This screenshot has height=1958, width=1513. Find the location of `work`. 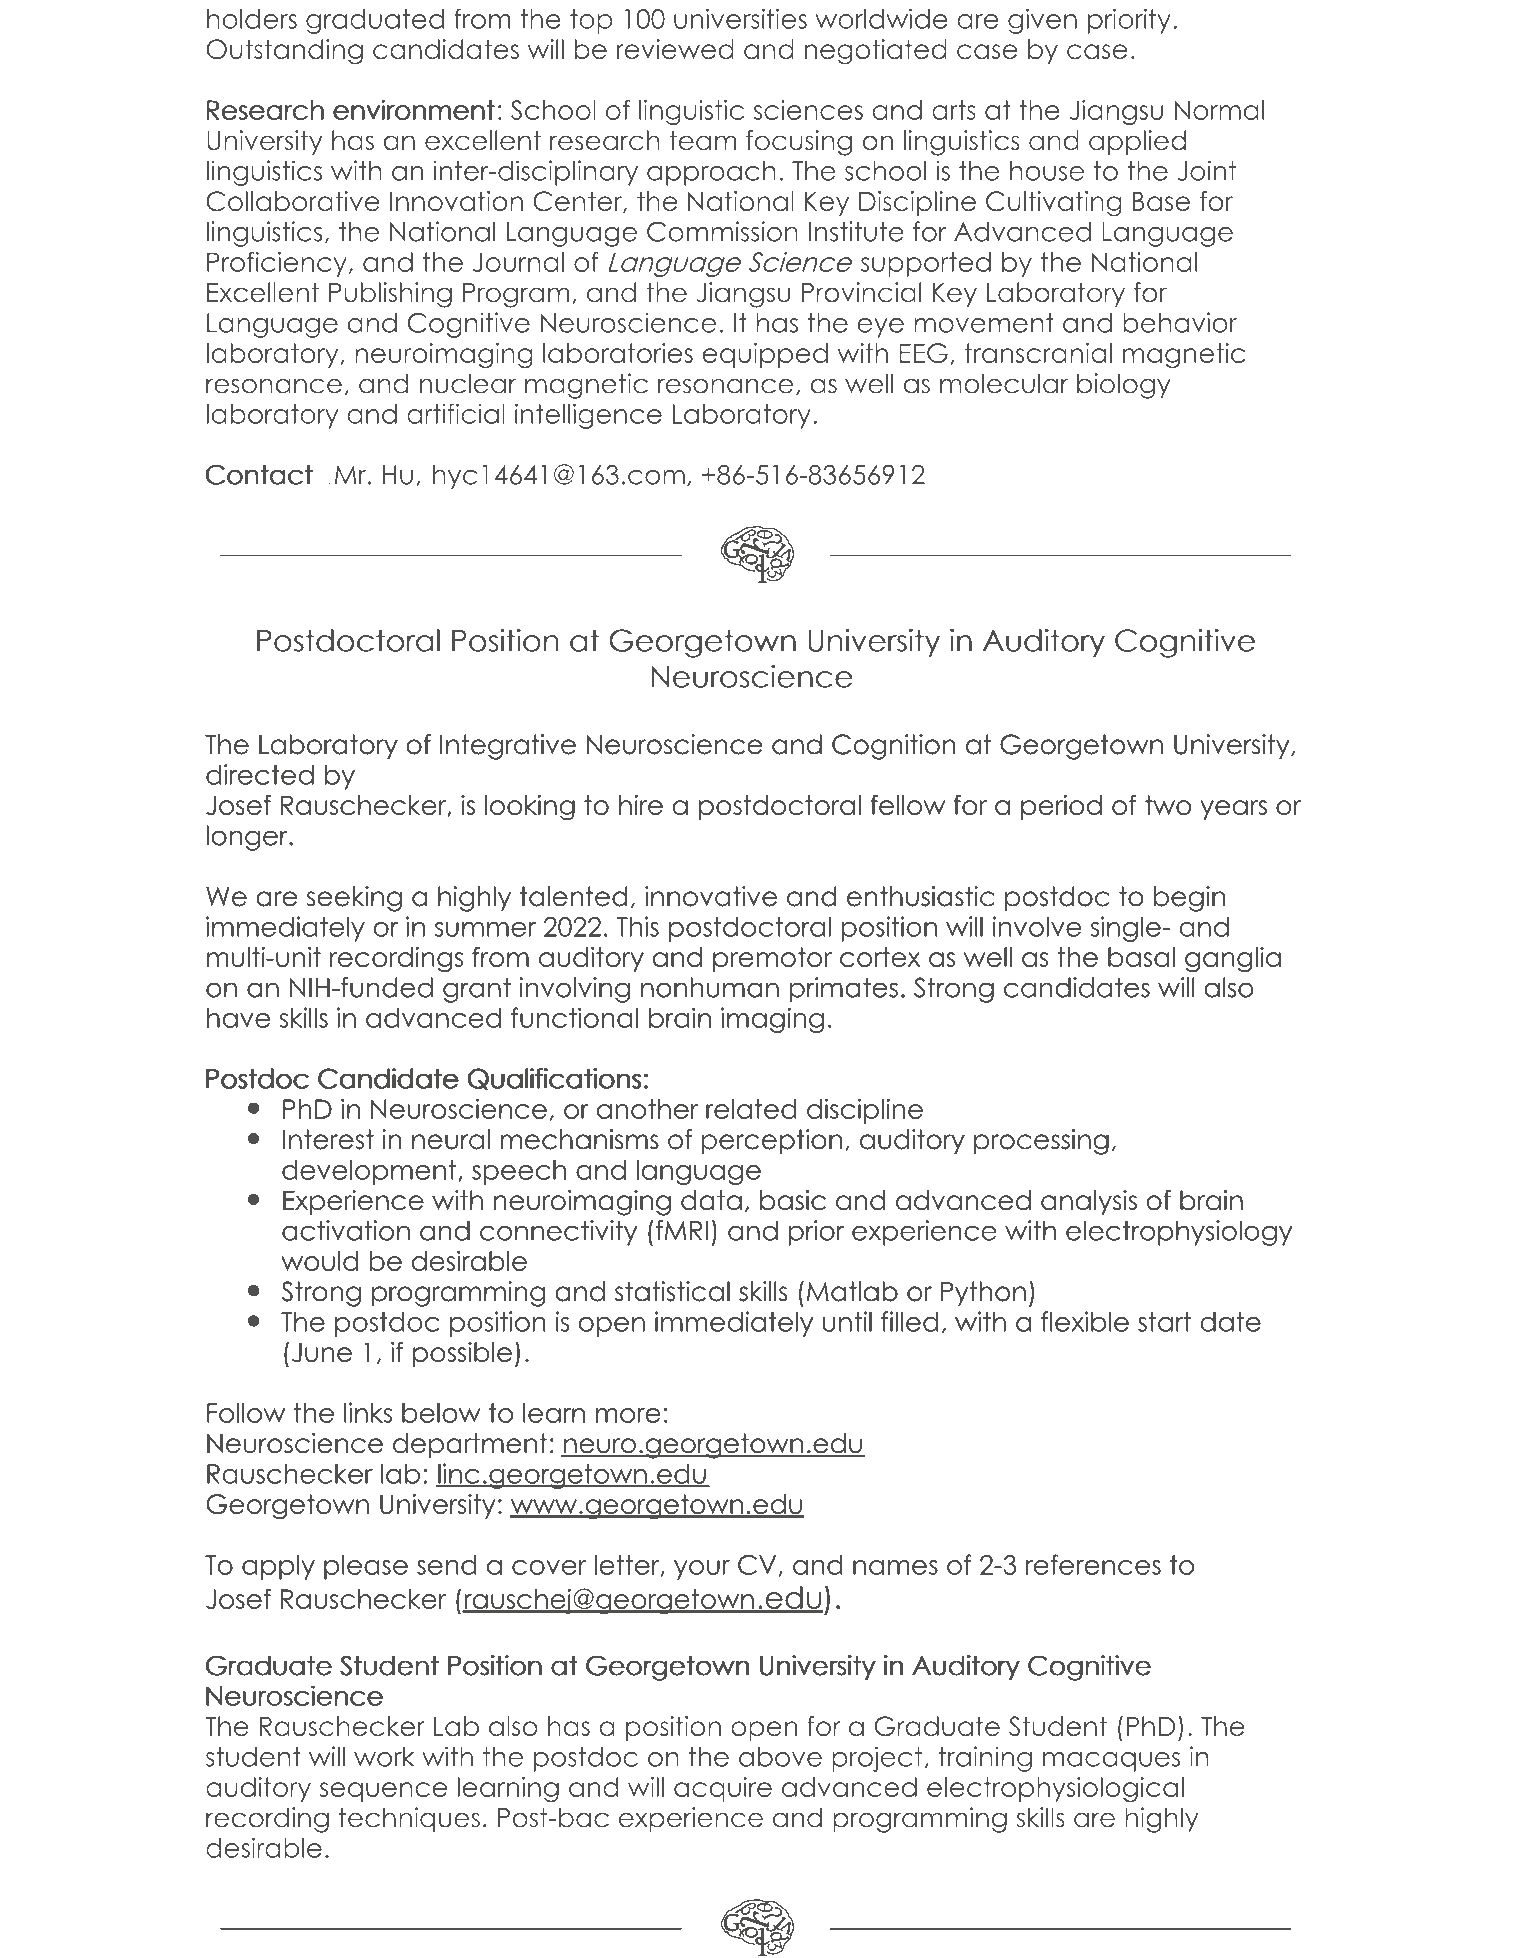

work is located at coordinates (384, 1757).
